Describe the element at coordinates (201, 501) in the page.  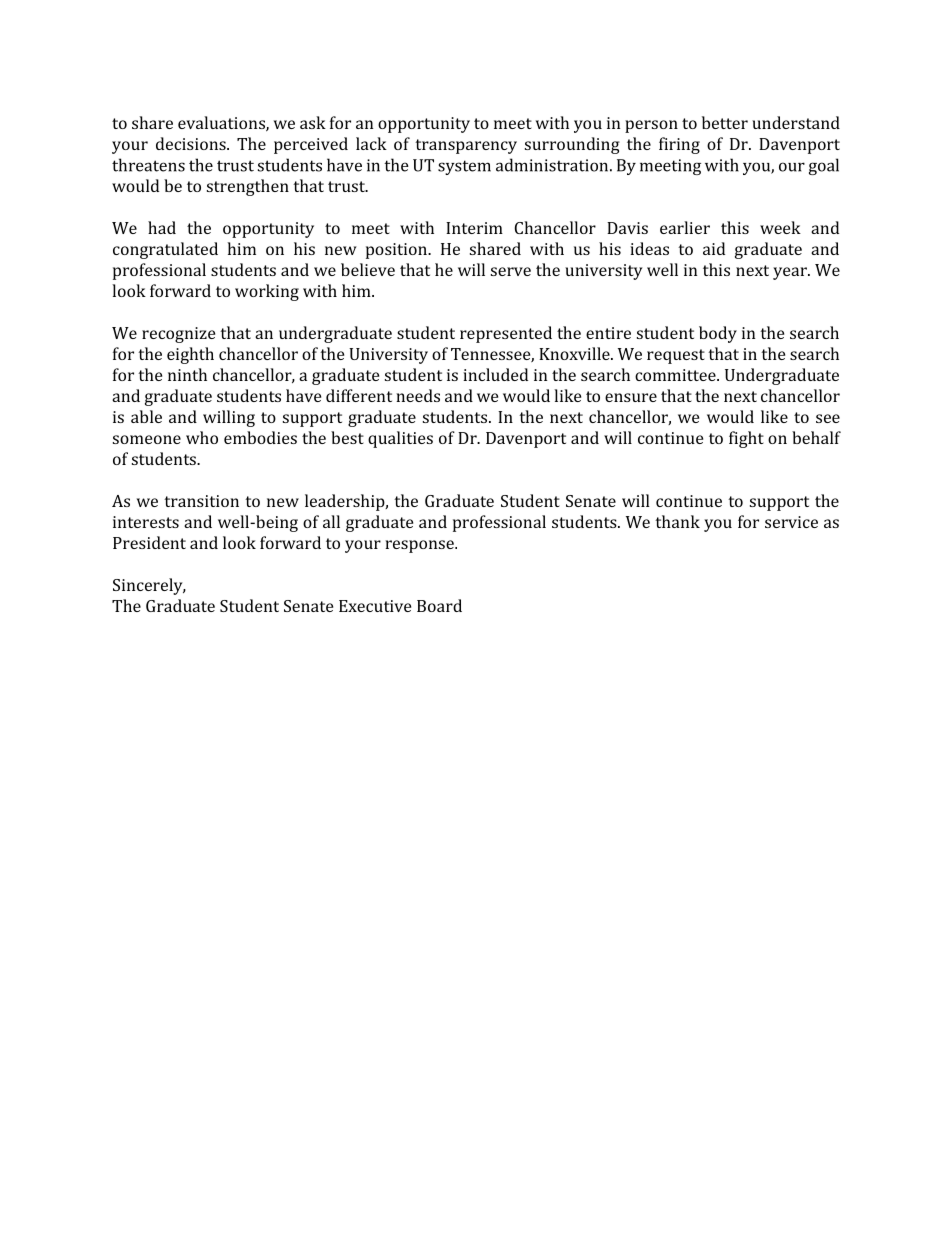
I see `transition` at that location.
